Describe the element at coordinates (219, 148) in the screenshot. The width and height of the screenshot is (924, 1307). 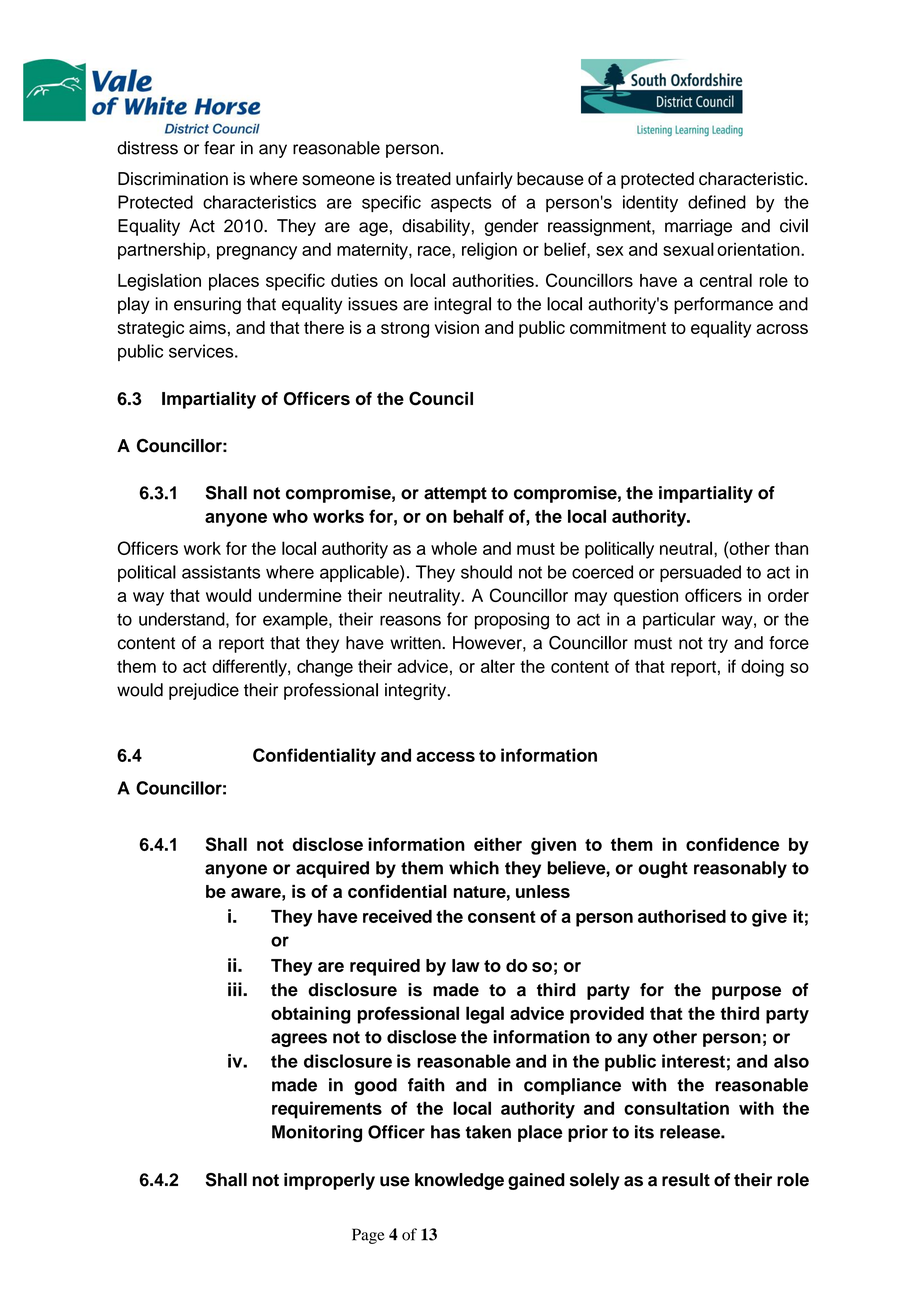
I see `fear` at that location.
